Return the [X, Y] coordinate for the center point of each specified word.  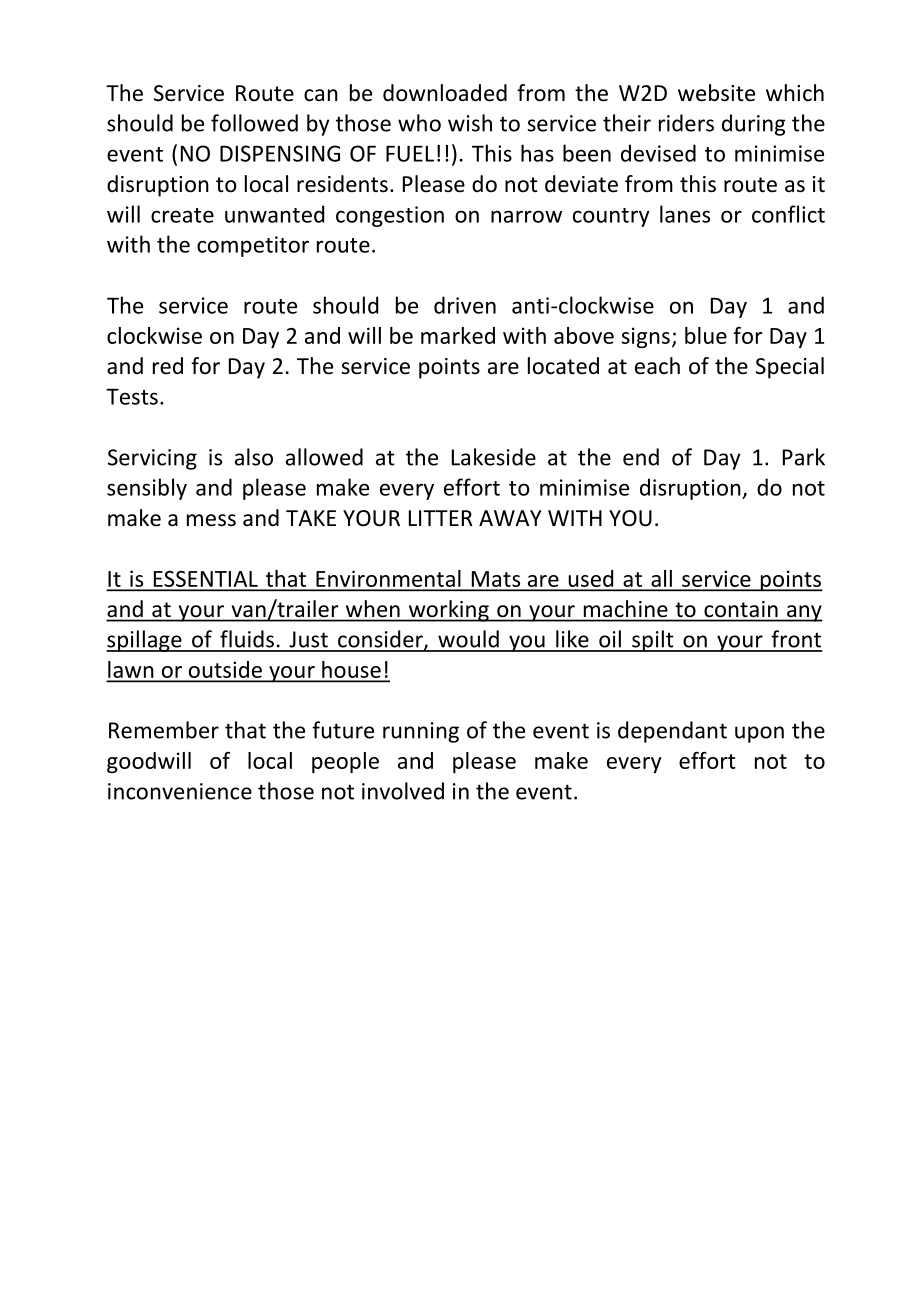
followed [254, 123]
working [448, 611]
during [753, 125]
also [254, 457]
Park [804, 457]
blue [706, 335]
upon [759, 734]
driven [465, 305]
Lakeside [494, 457]
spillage [145, 641]
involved [403, 791]
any [804, 613]
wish [470, 123]
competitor [253, 246]
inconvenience [180, 791]
